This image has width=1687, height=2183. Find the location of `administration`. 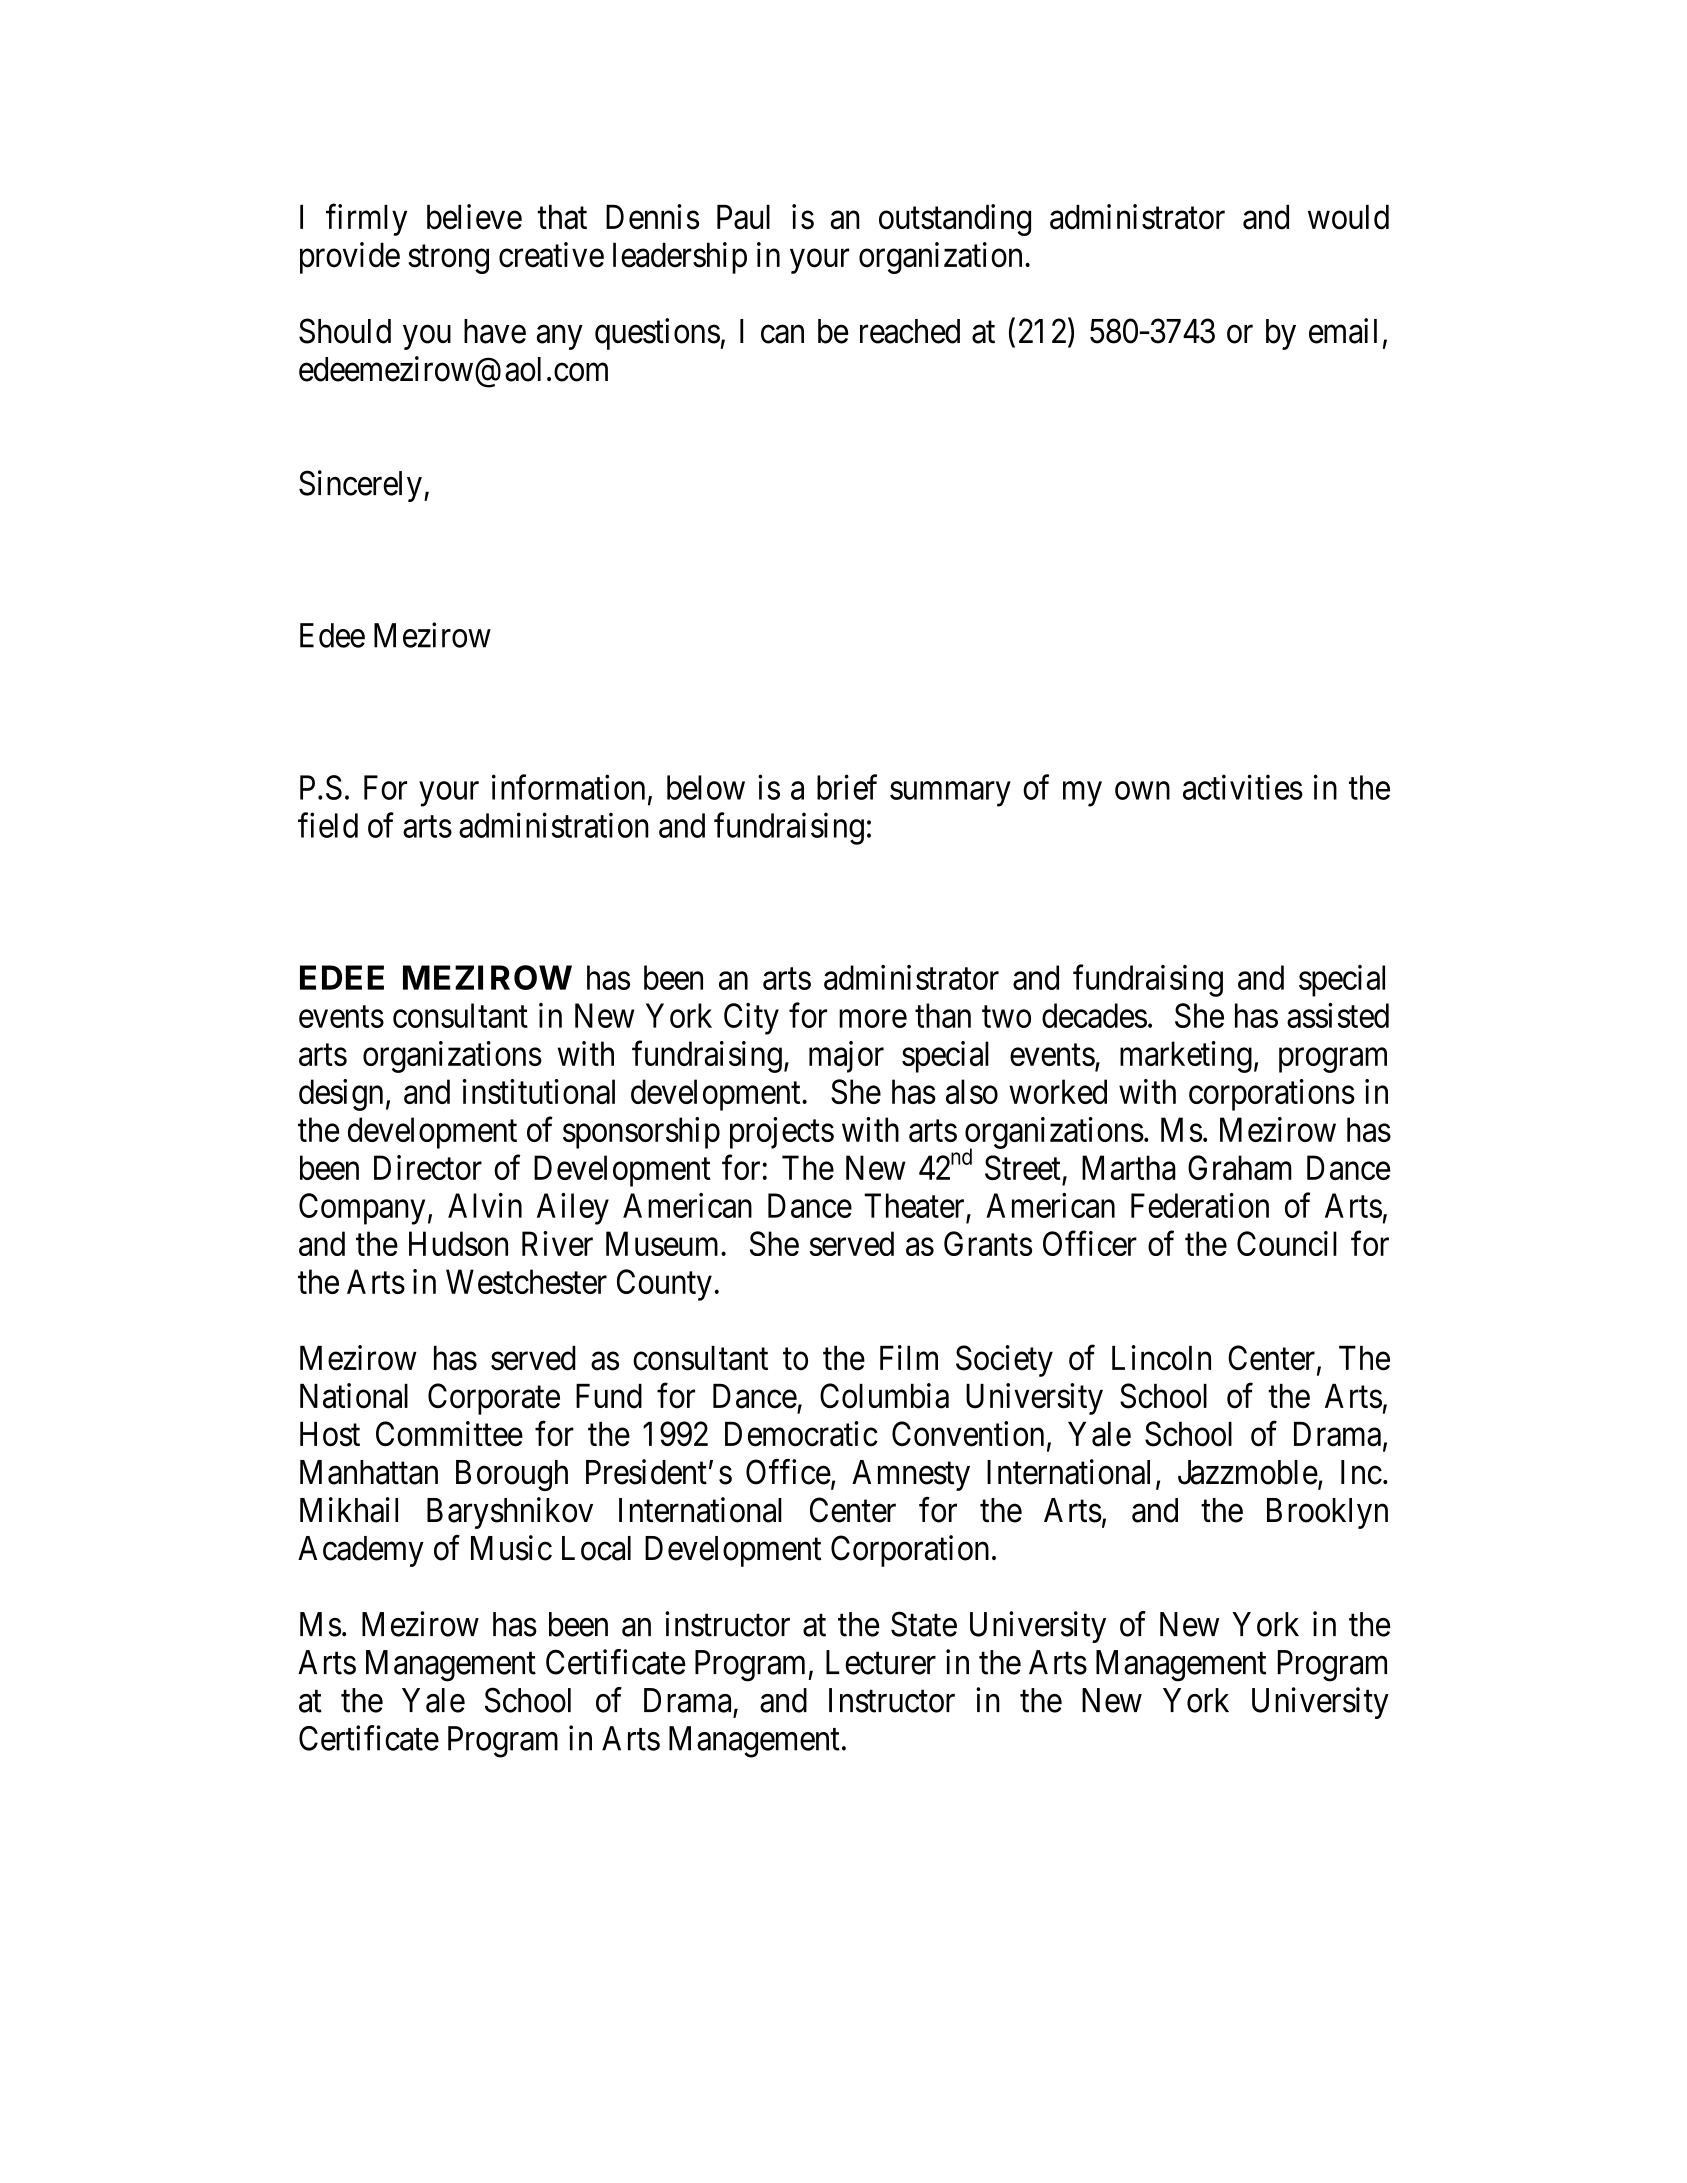

administration is located at coordinates (554, 825).
